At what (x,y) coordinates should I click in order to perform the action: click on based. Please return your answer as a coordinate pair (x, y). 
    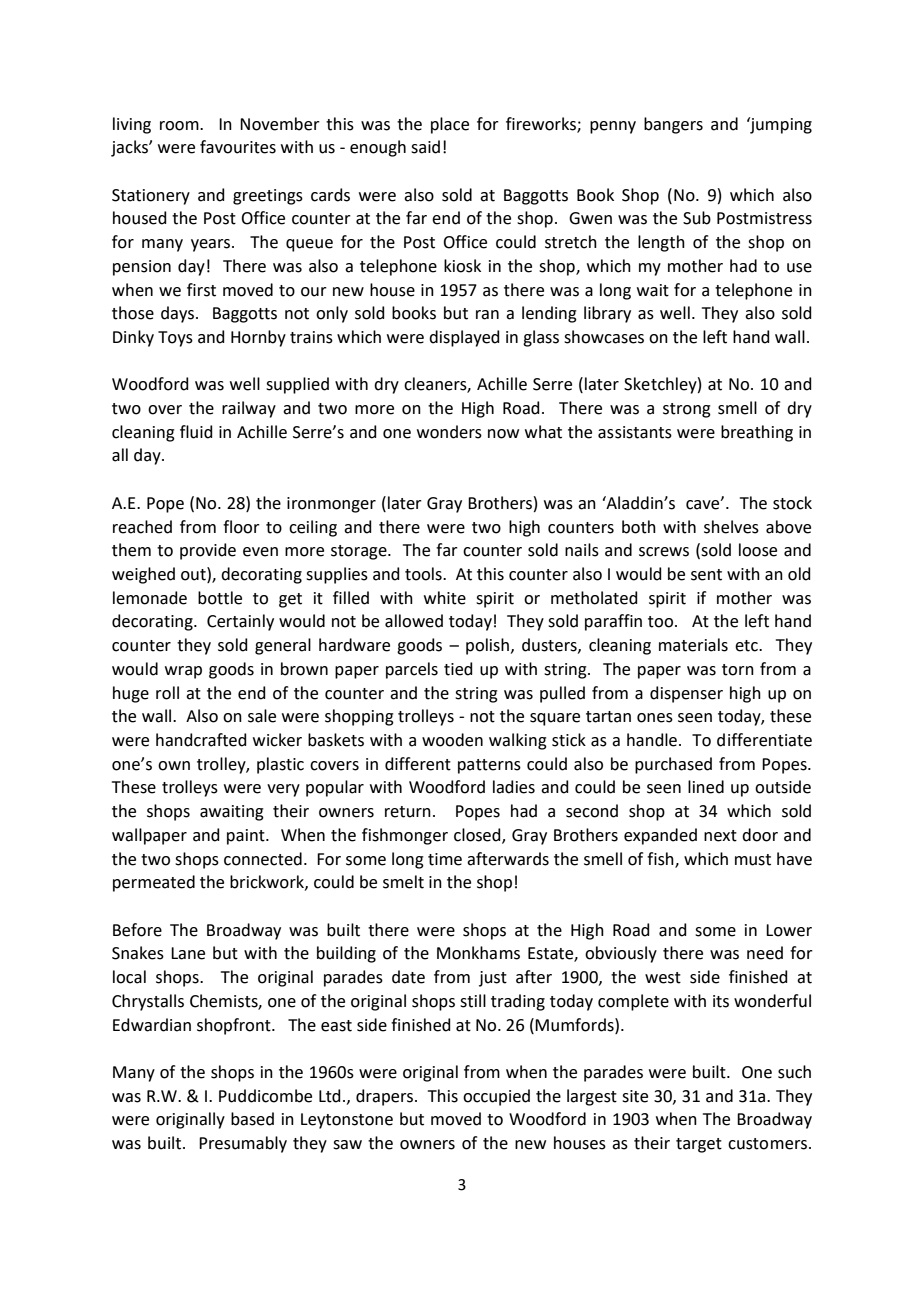
    Looking at the image, I should click on (252, 1119).
